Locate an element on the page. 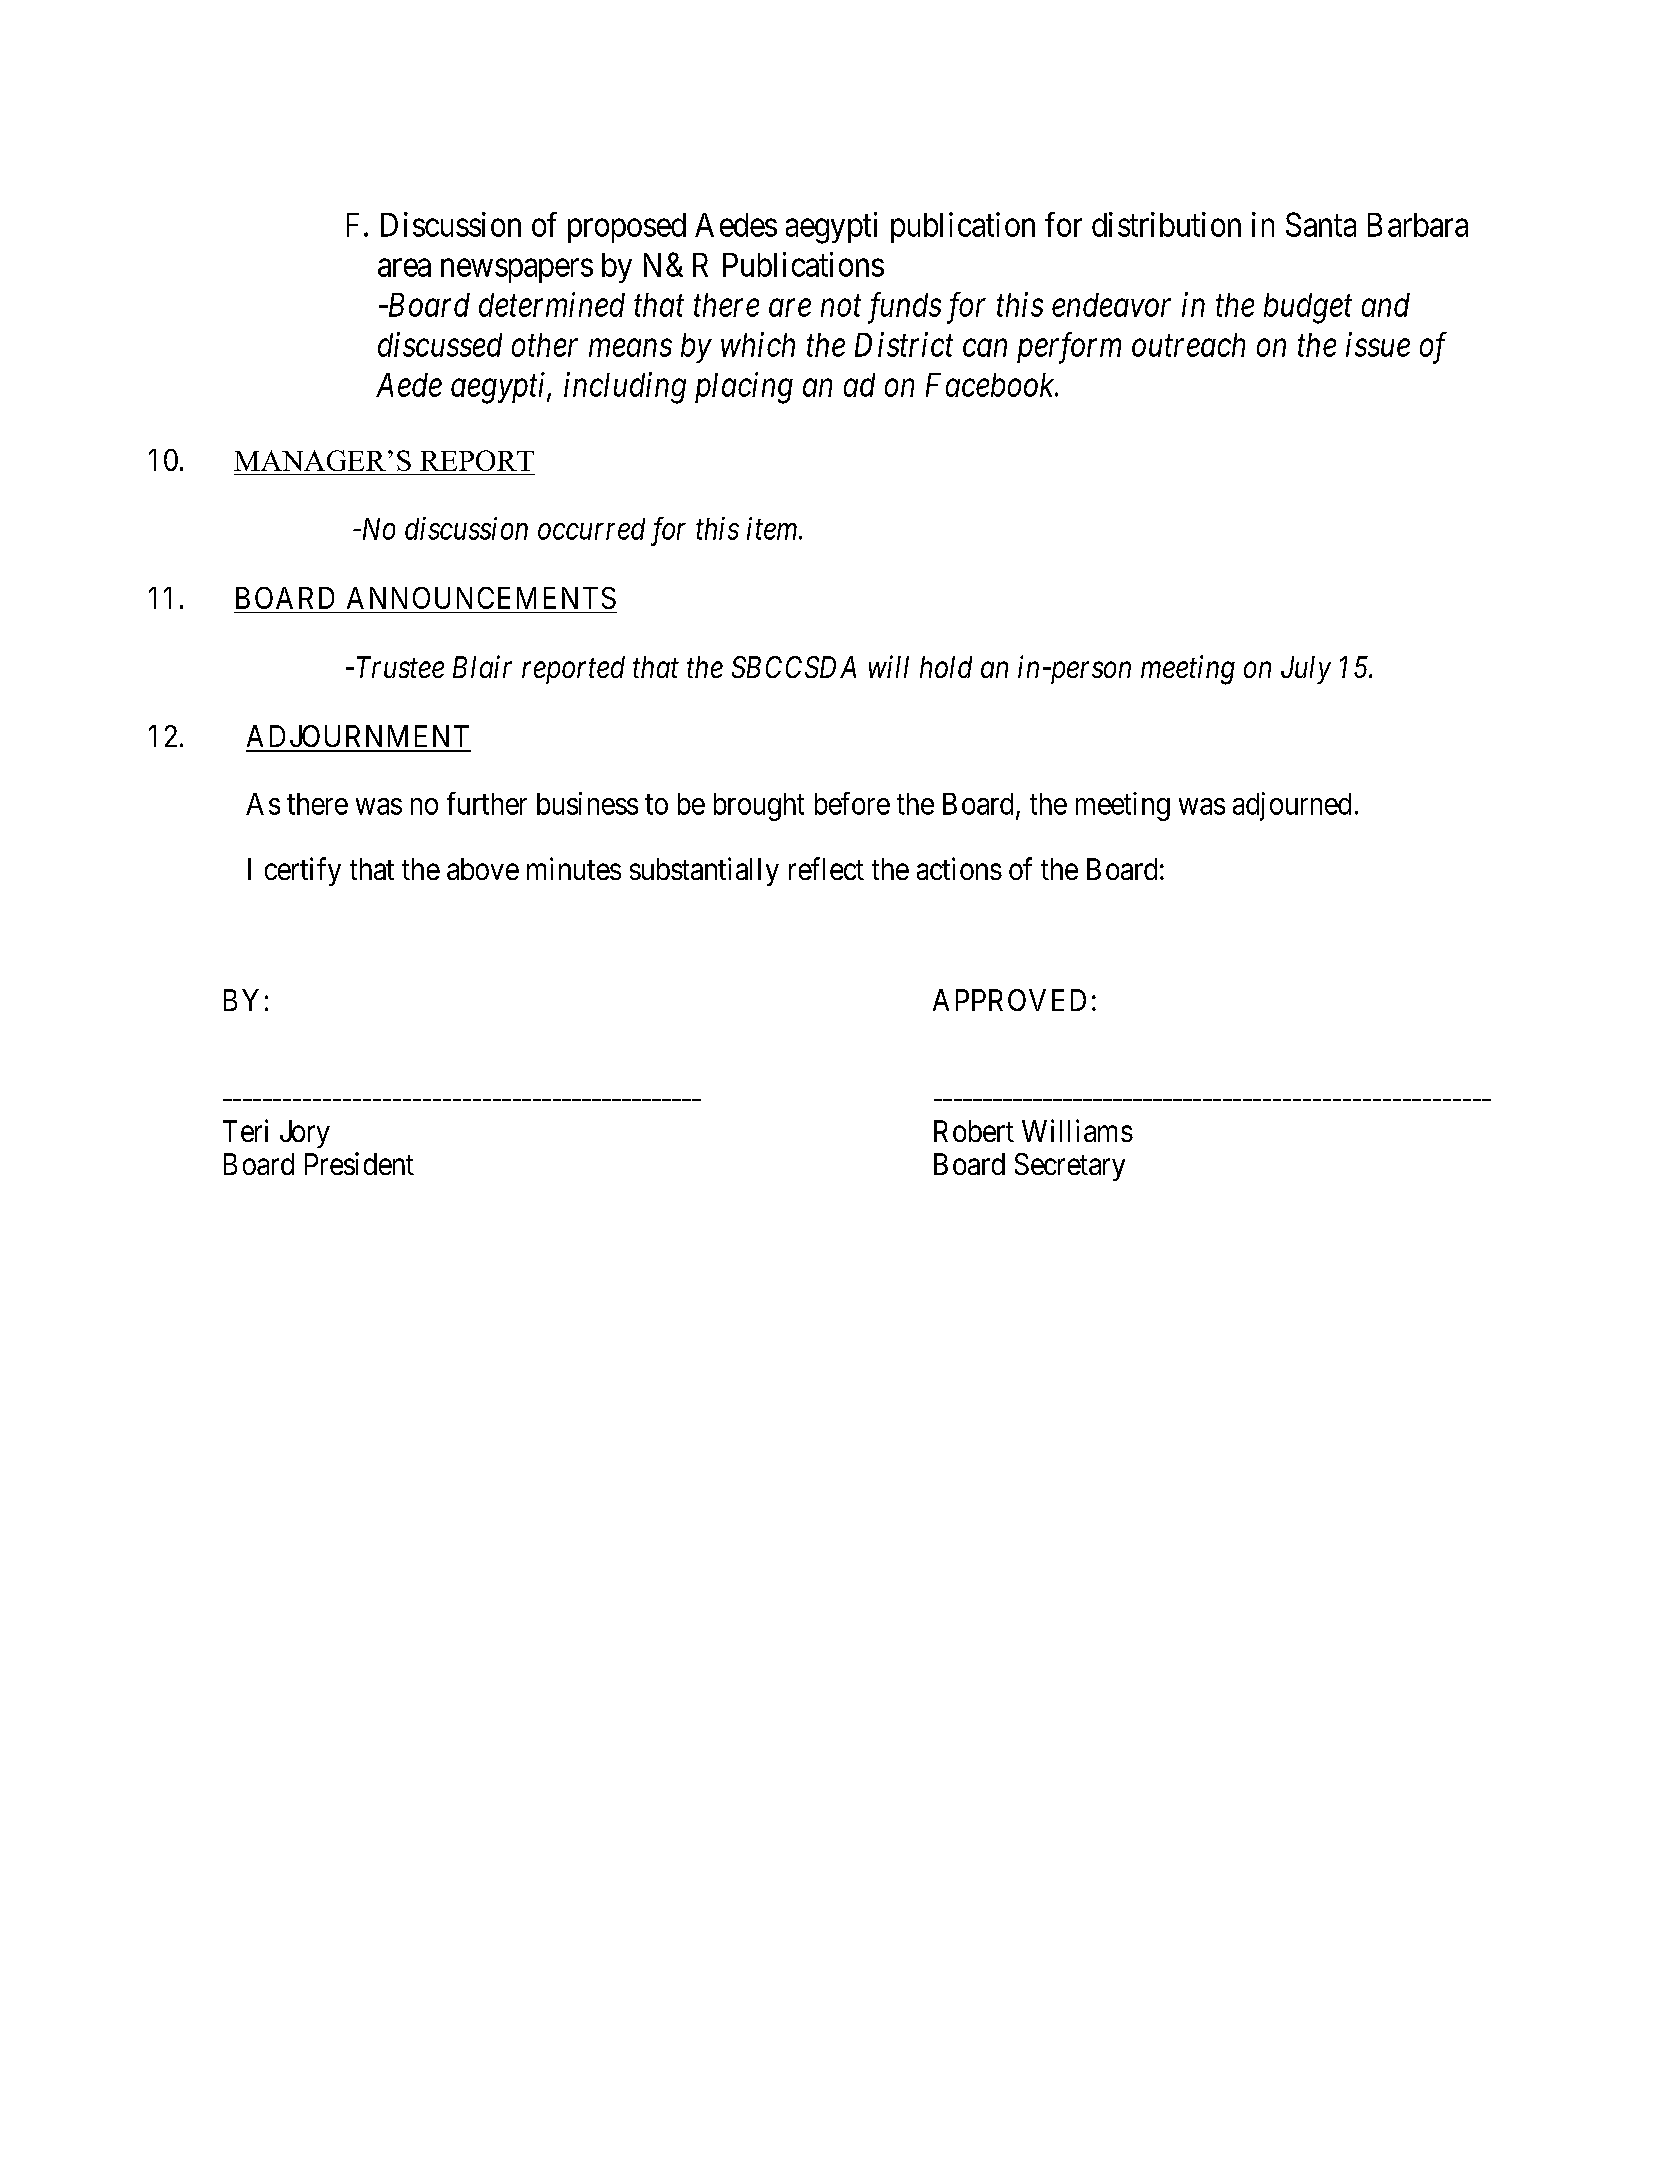  President is located at coordinates (359, 1163).
